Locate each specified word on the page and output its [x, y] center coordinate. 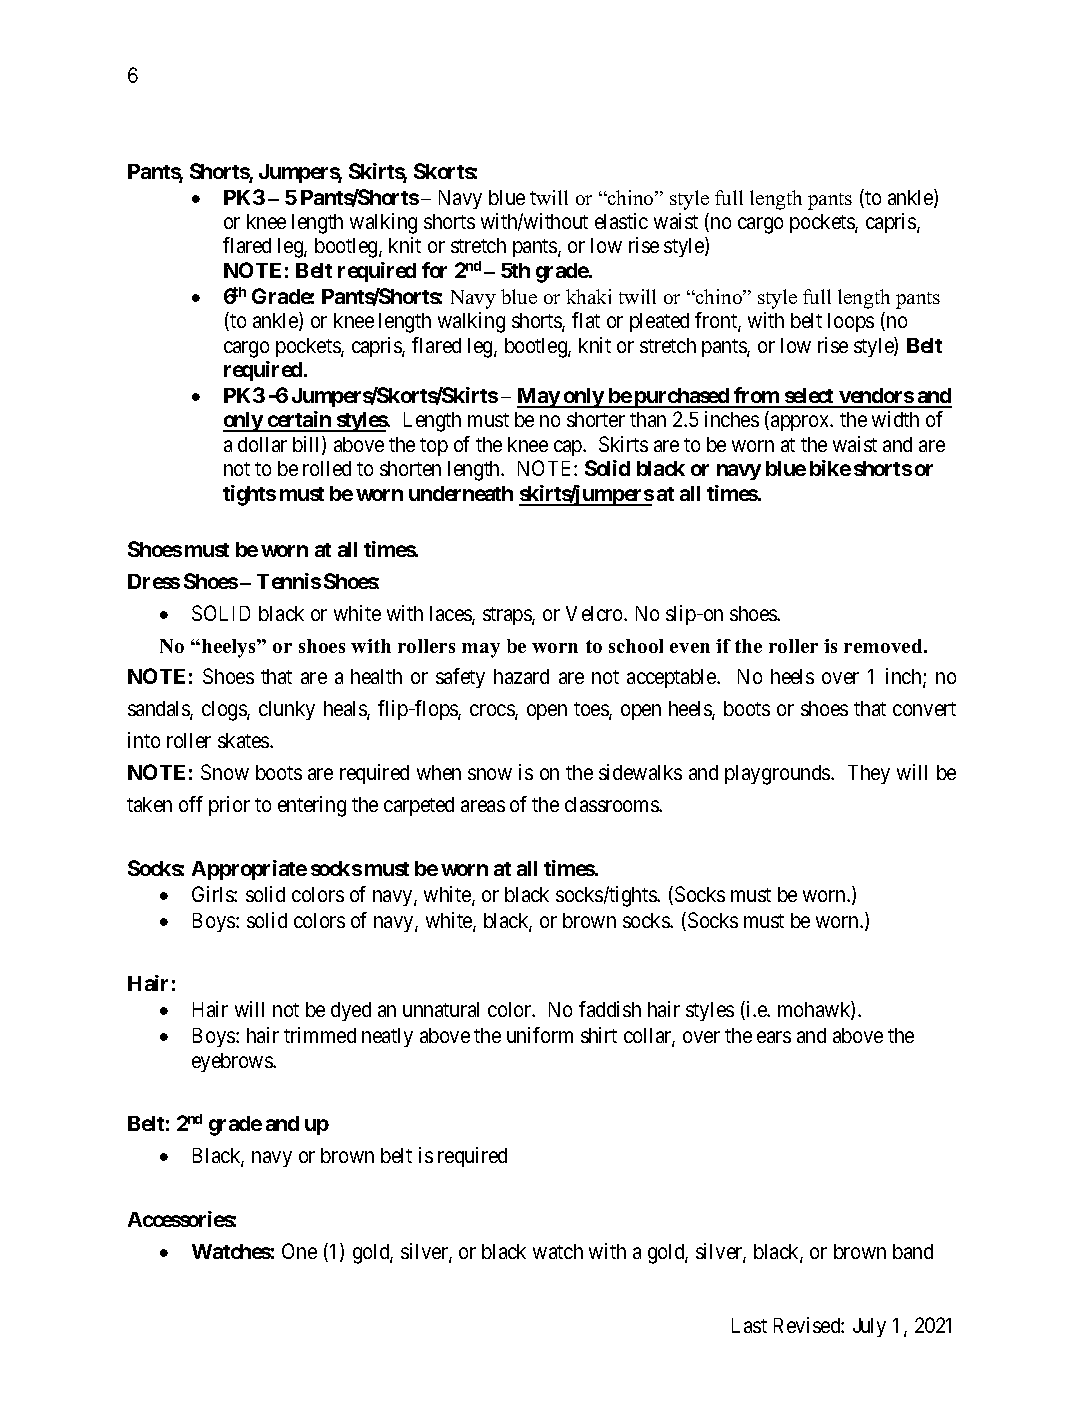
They [869, 774]
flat [586, 320]
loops [851, 322]
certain [299, 421]
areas [483, 806]
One [299, 1251]
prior [229, 806]
